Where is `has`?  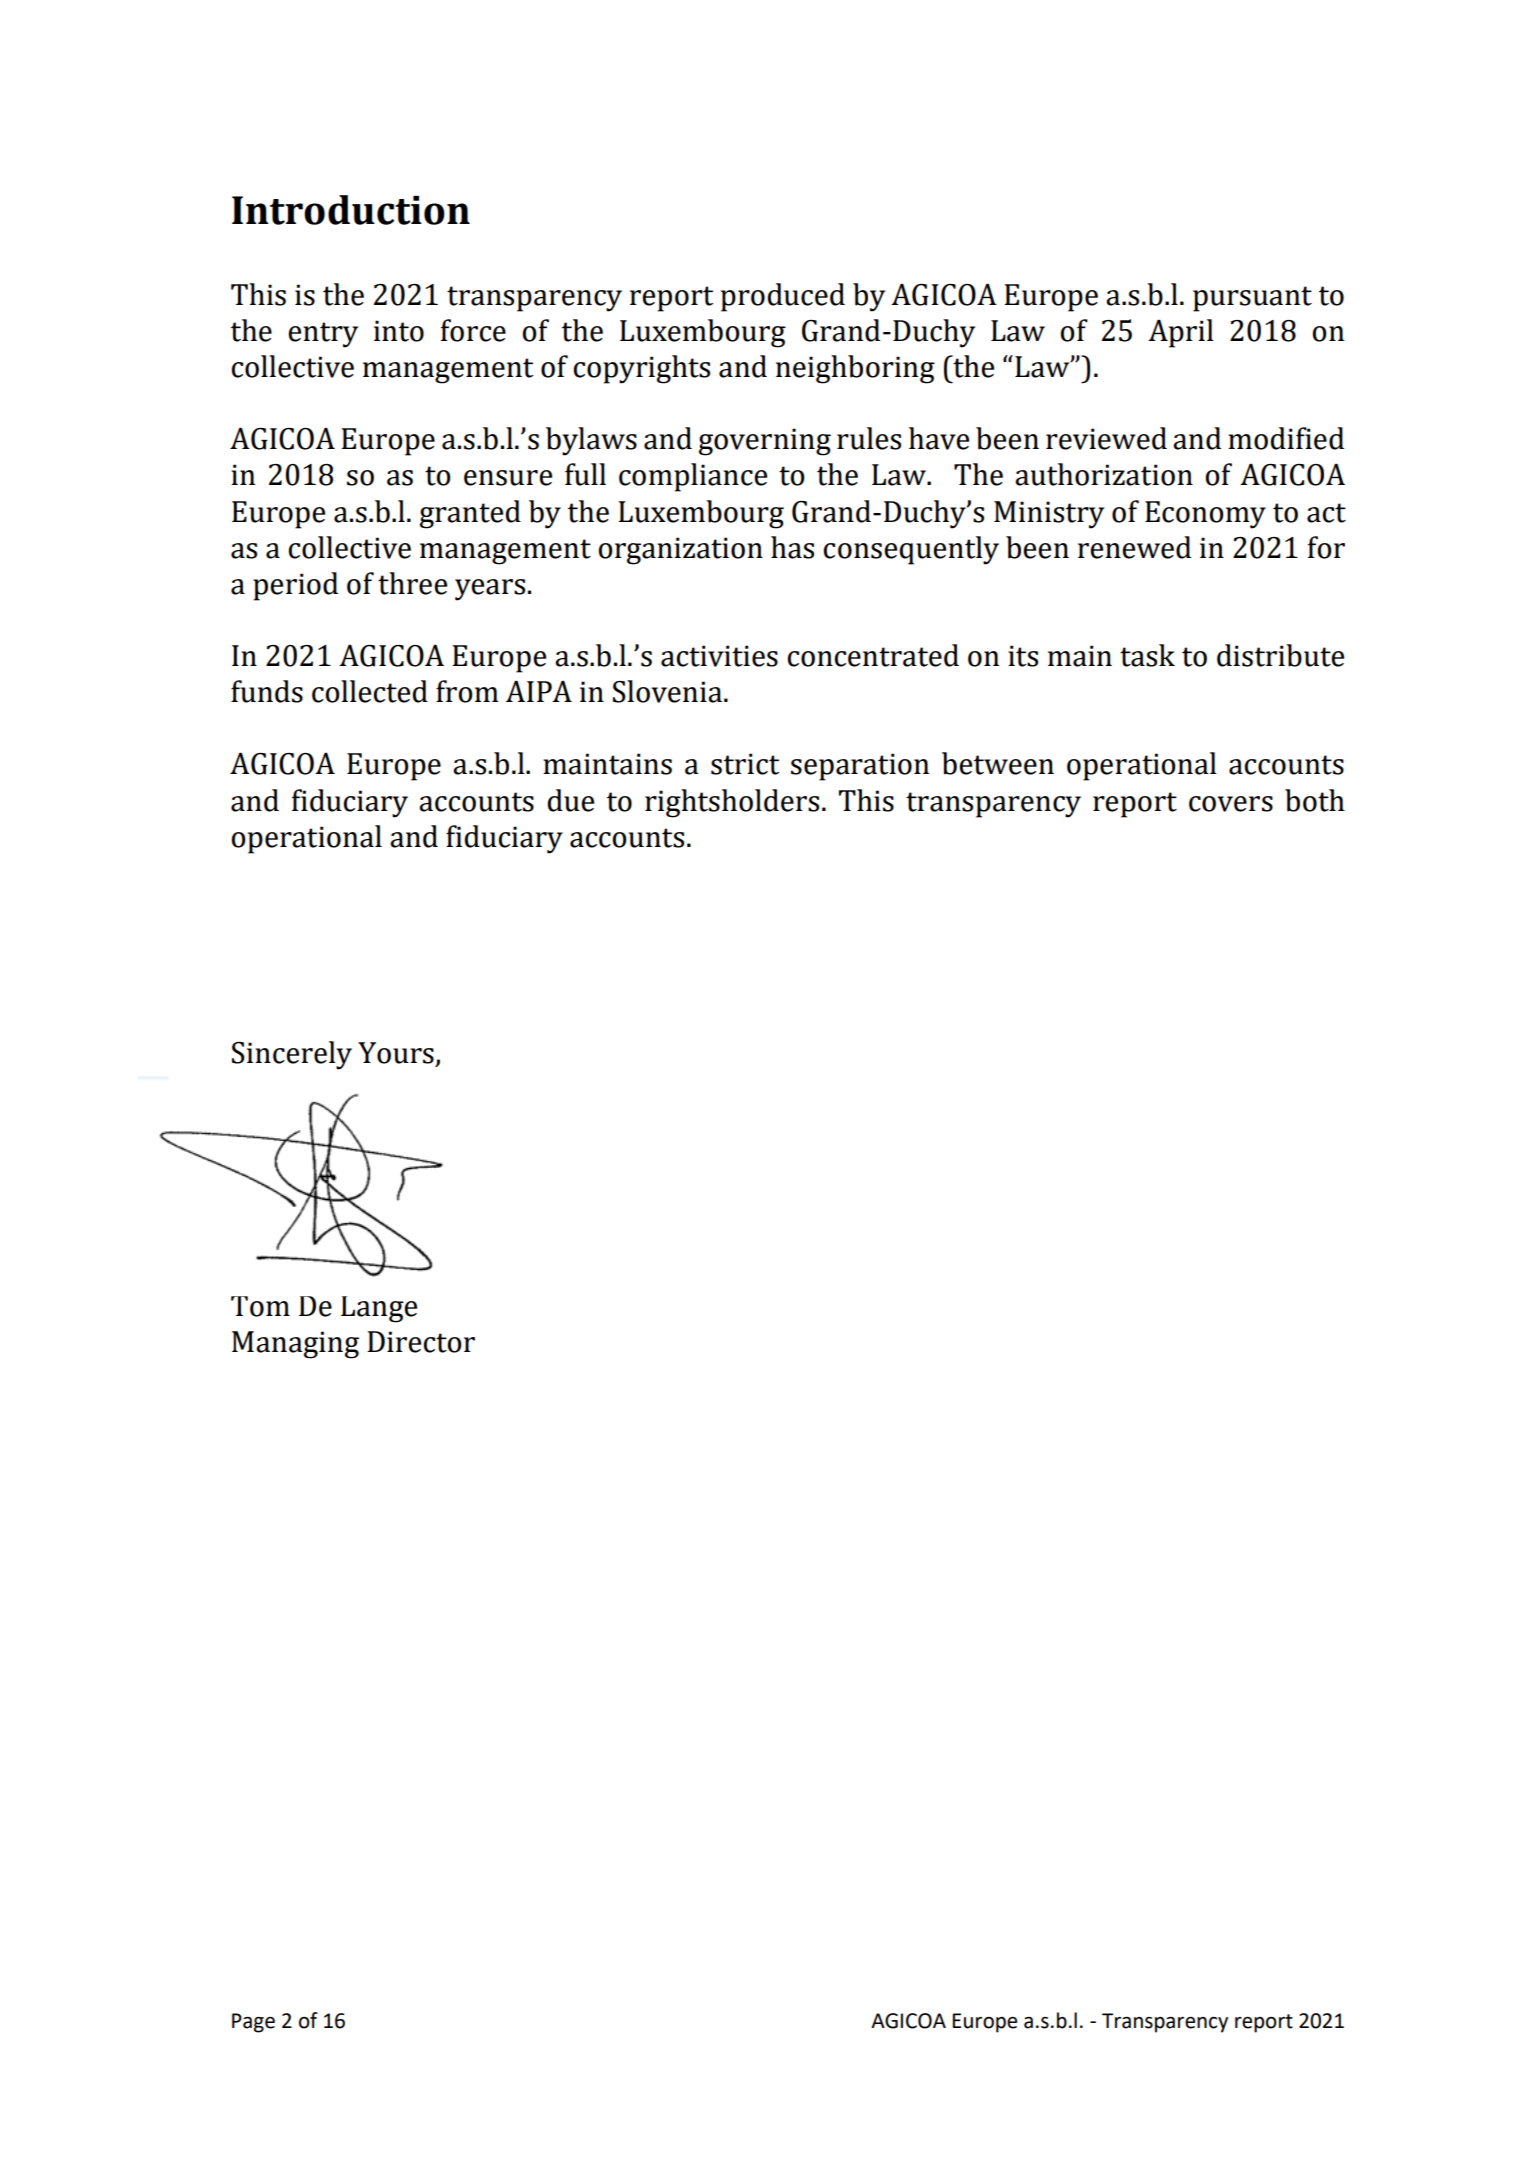
has is located at coordinates (792, 547).
